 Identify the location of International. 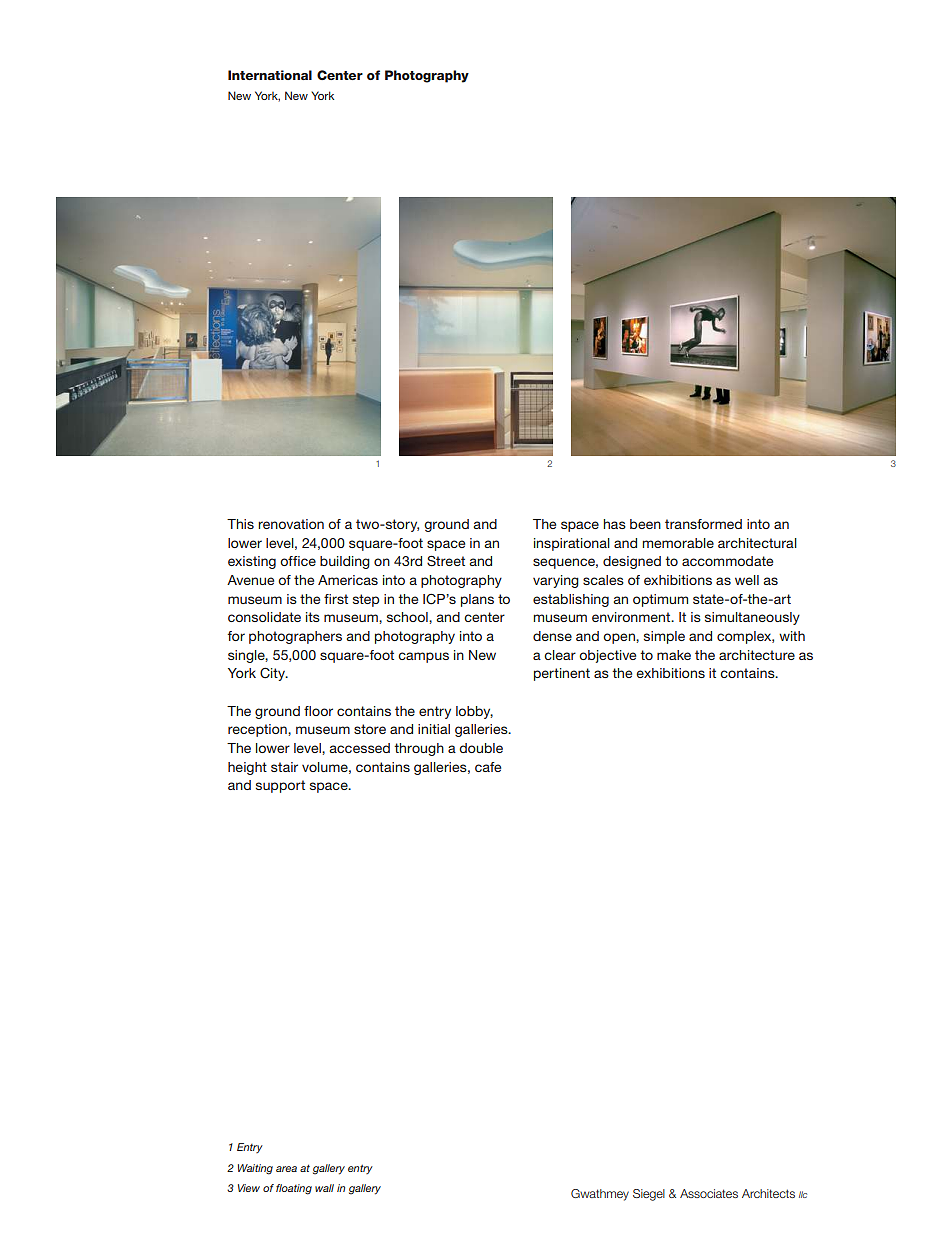
(270, 75).
